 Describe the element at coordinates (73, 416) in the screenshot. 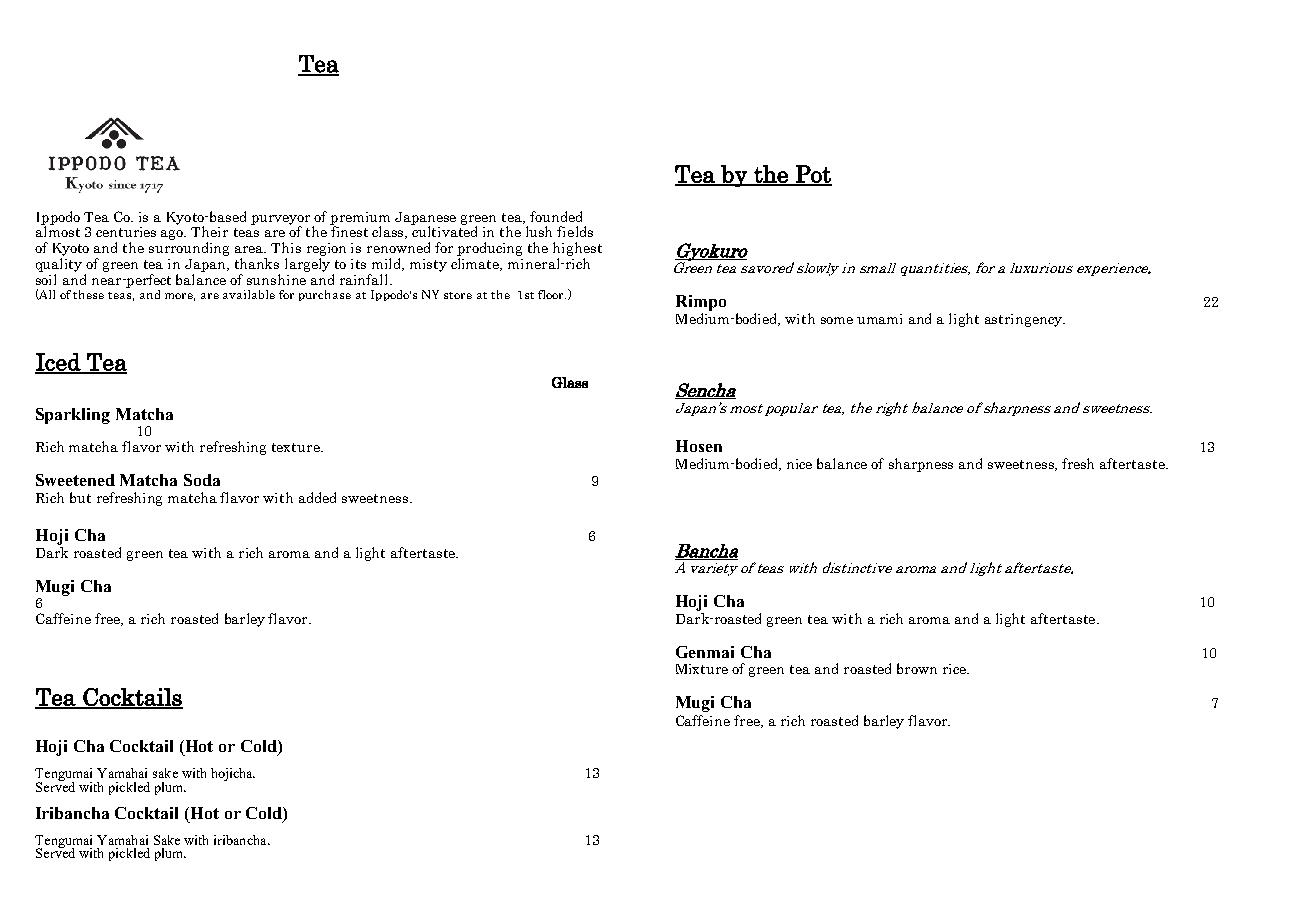

I see `Sparkling` at that location.
